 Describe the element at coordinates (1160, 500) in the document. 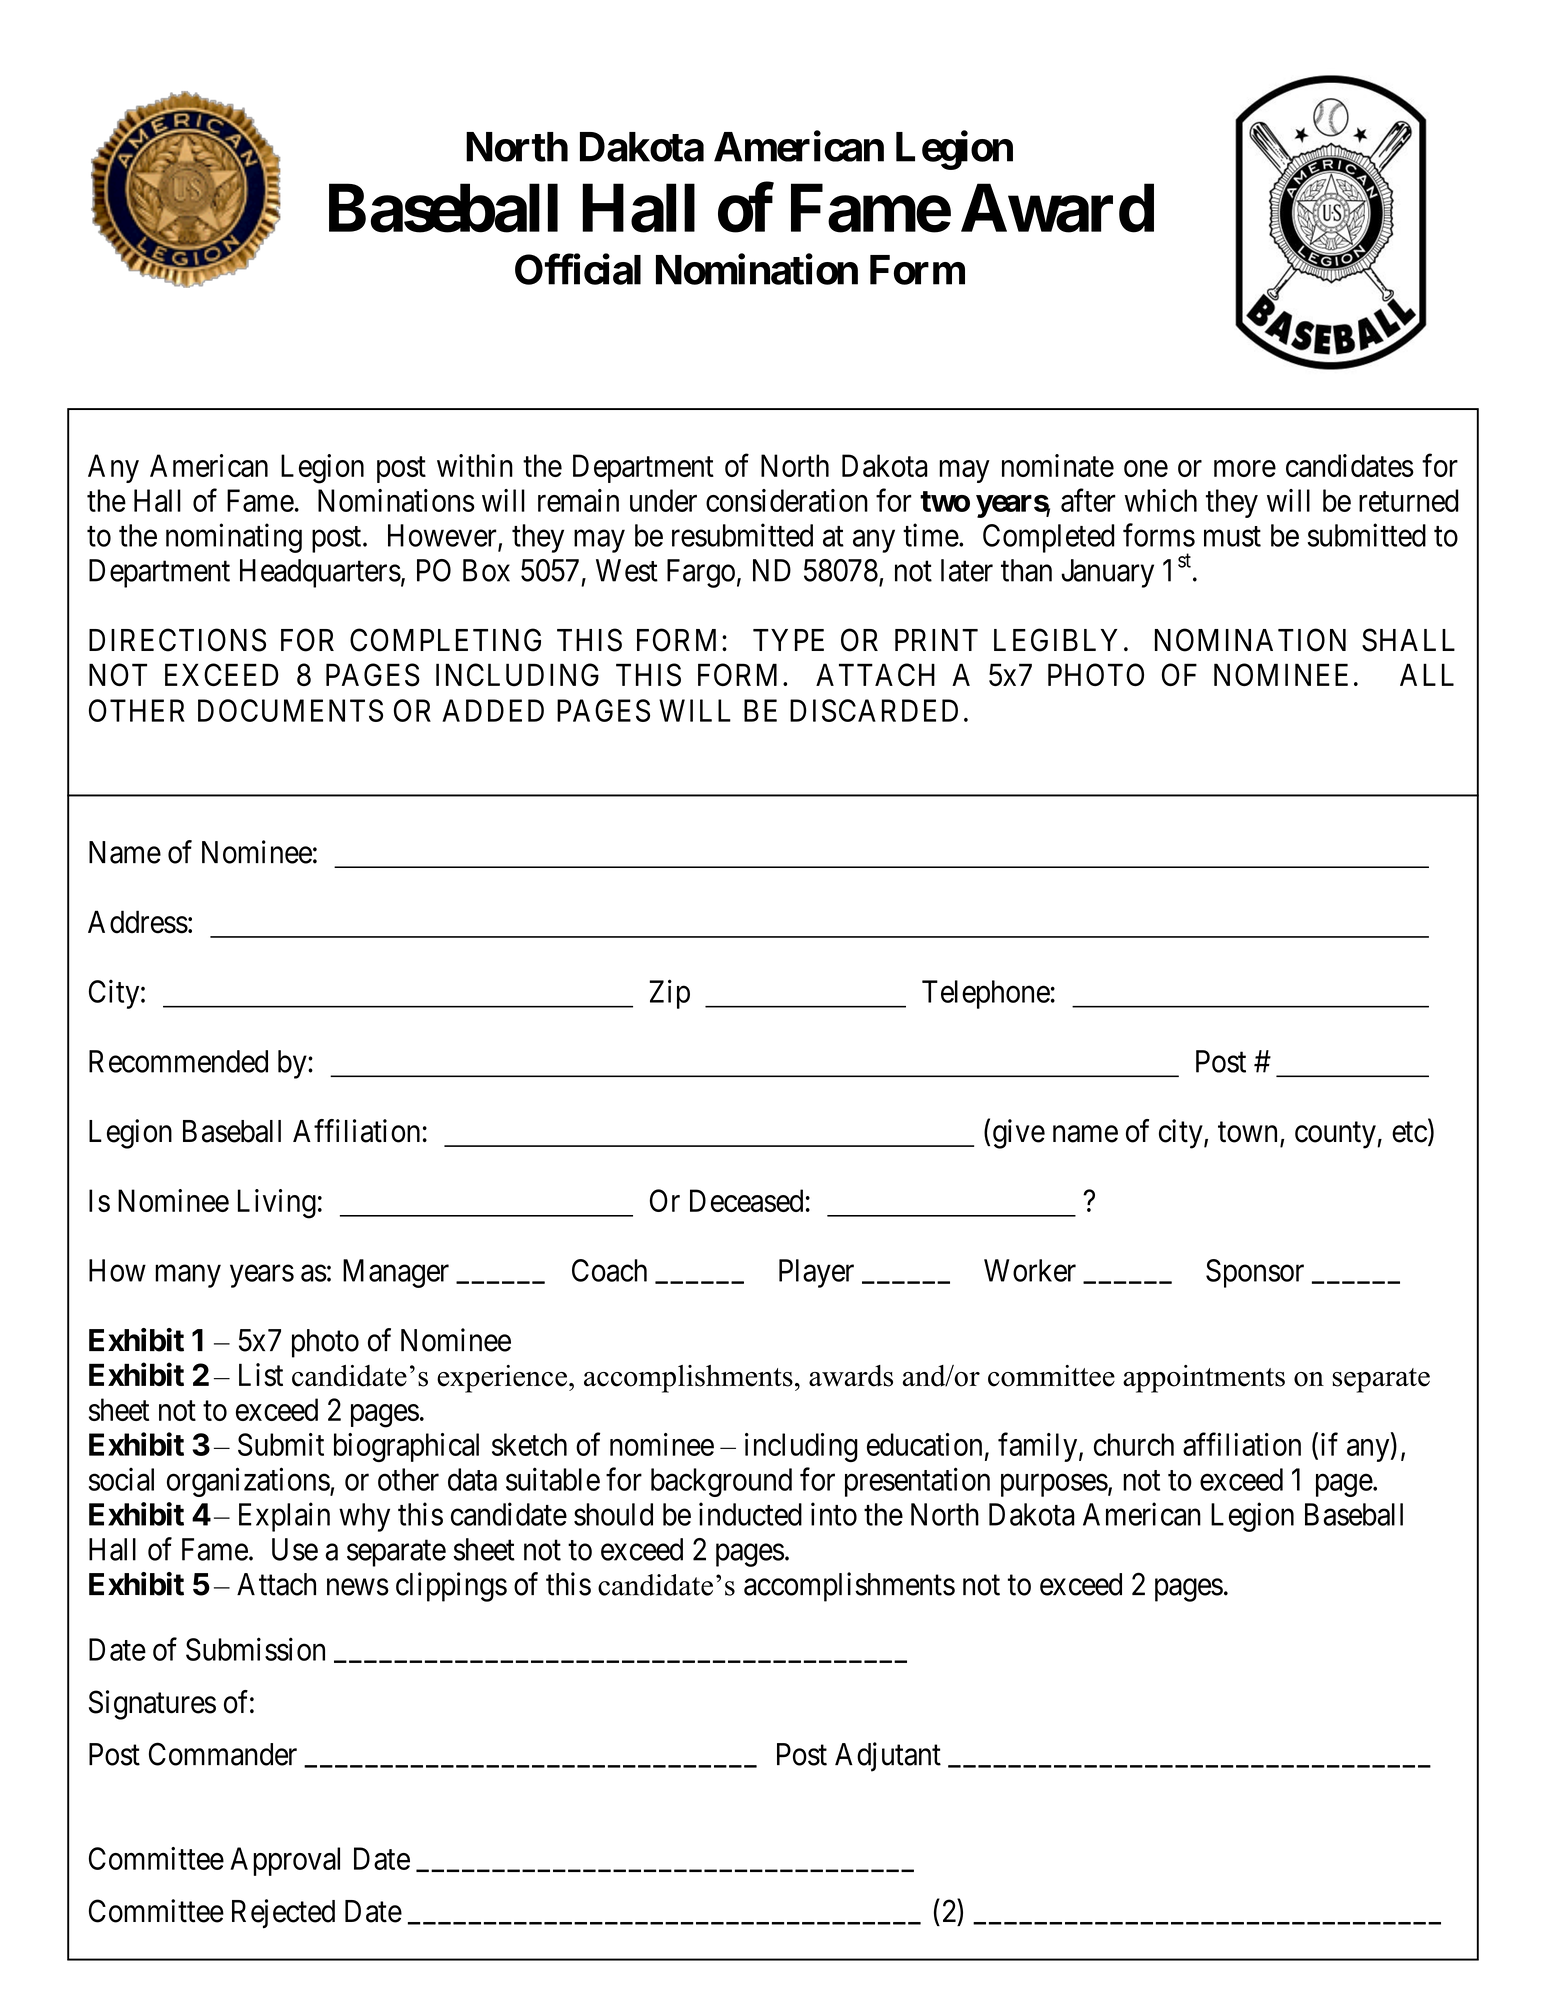

I see `which` at that location.
